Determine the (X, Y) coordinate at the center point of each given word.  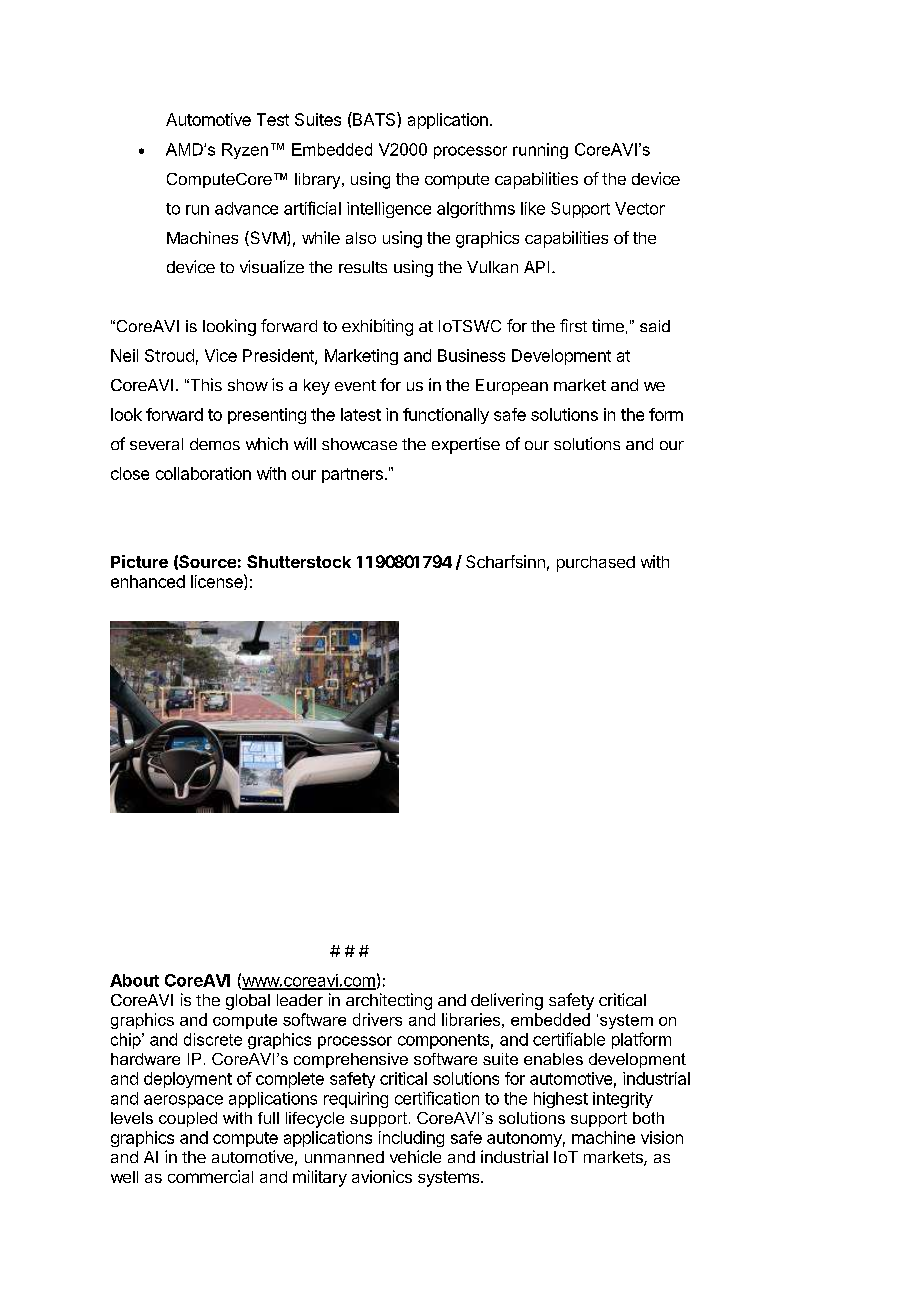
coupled (188, 1119)
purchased (596, 564)
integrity (623, 1100)
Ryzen (245, 151)
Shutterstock (299, 561)
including (411, 1139)
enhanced (148, 581)
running (540, 151)
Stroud (169, 355)
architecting (389, 1001)
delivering (507, 1001)
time (608, 325)
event (355, 385)
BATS (374, 119)
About (134, 980)
